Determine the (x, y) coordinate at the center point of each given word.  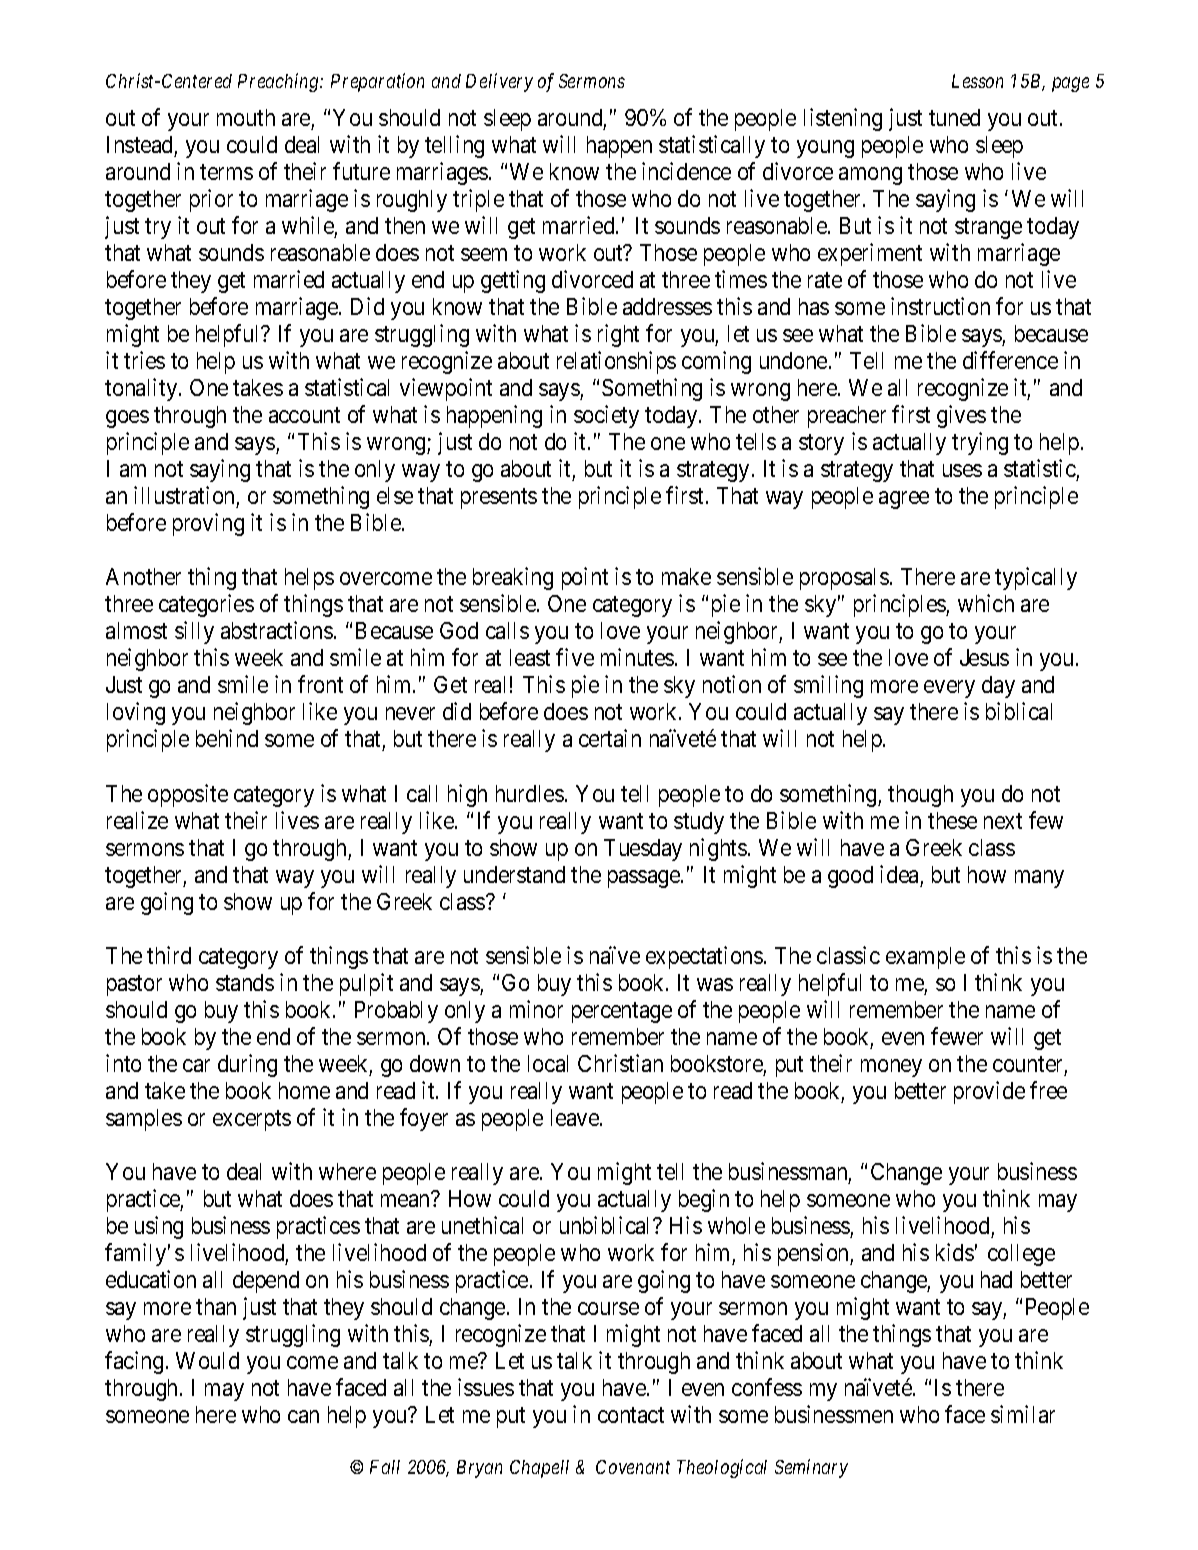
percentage (622, 1012)
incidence (686, 171)
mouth (246, 117)
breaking (513, 578)
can (303, 1416)
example (925, 958)
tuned (954, 117)
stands (245, 982)
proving (208, 524)
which (986, 603)
